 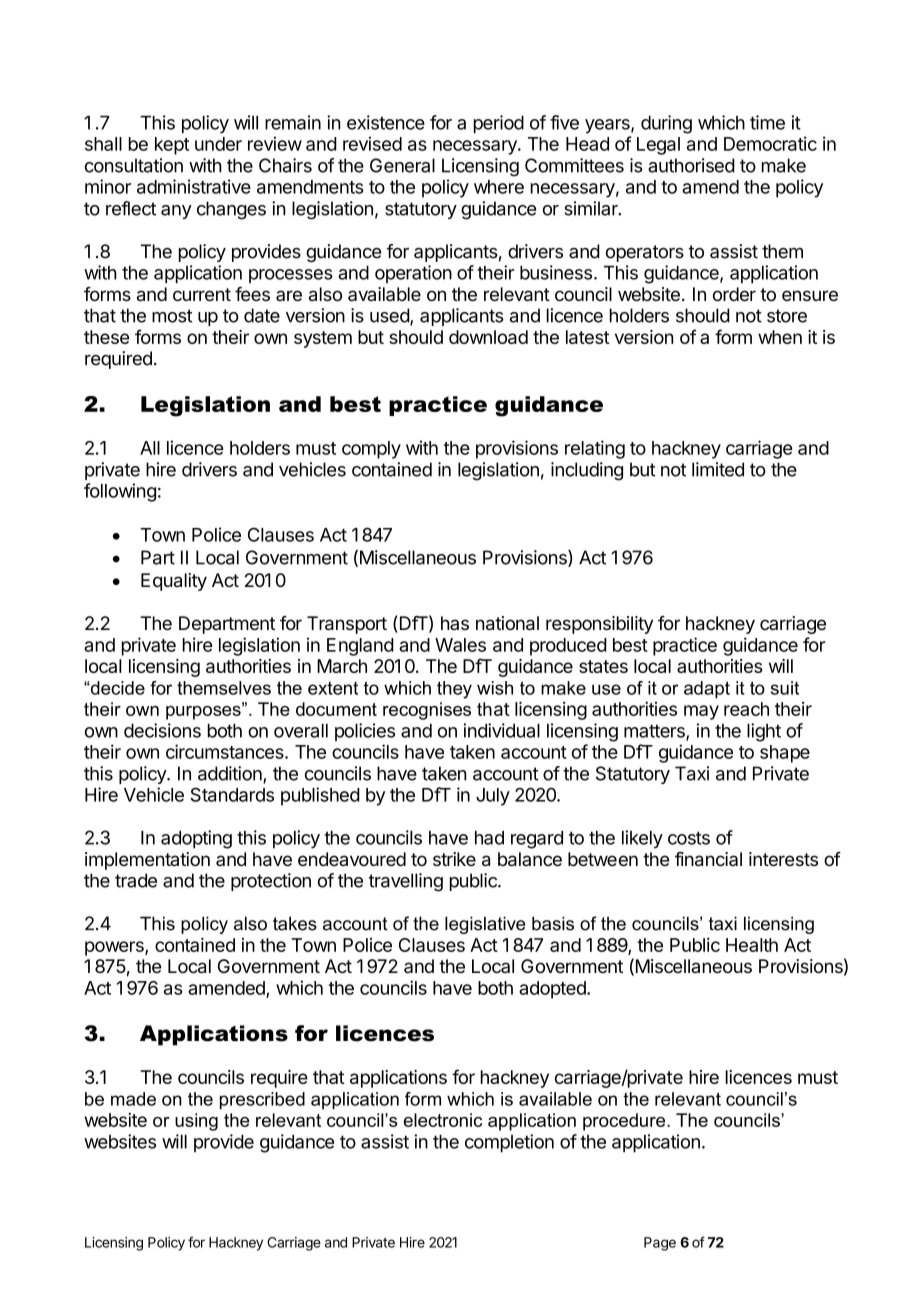 I want to click on General, so click(x=402, y=165).
